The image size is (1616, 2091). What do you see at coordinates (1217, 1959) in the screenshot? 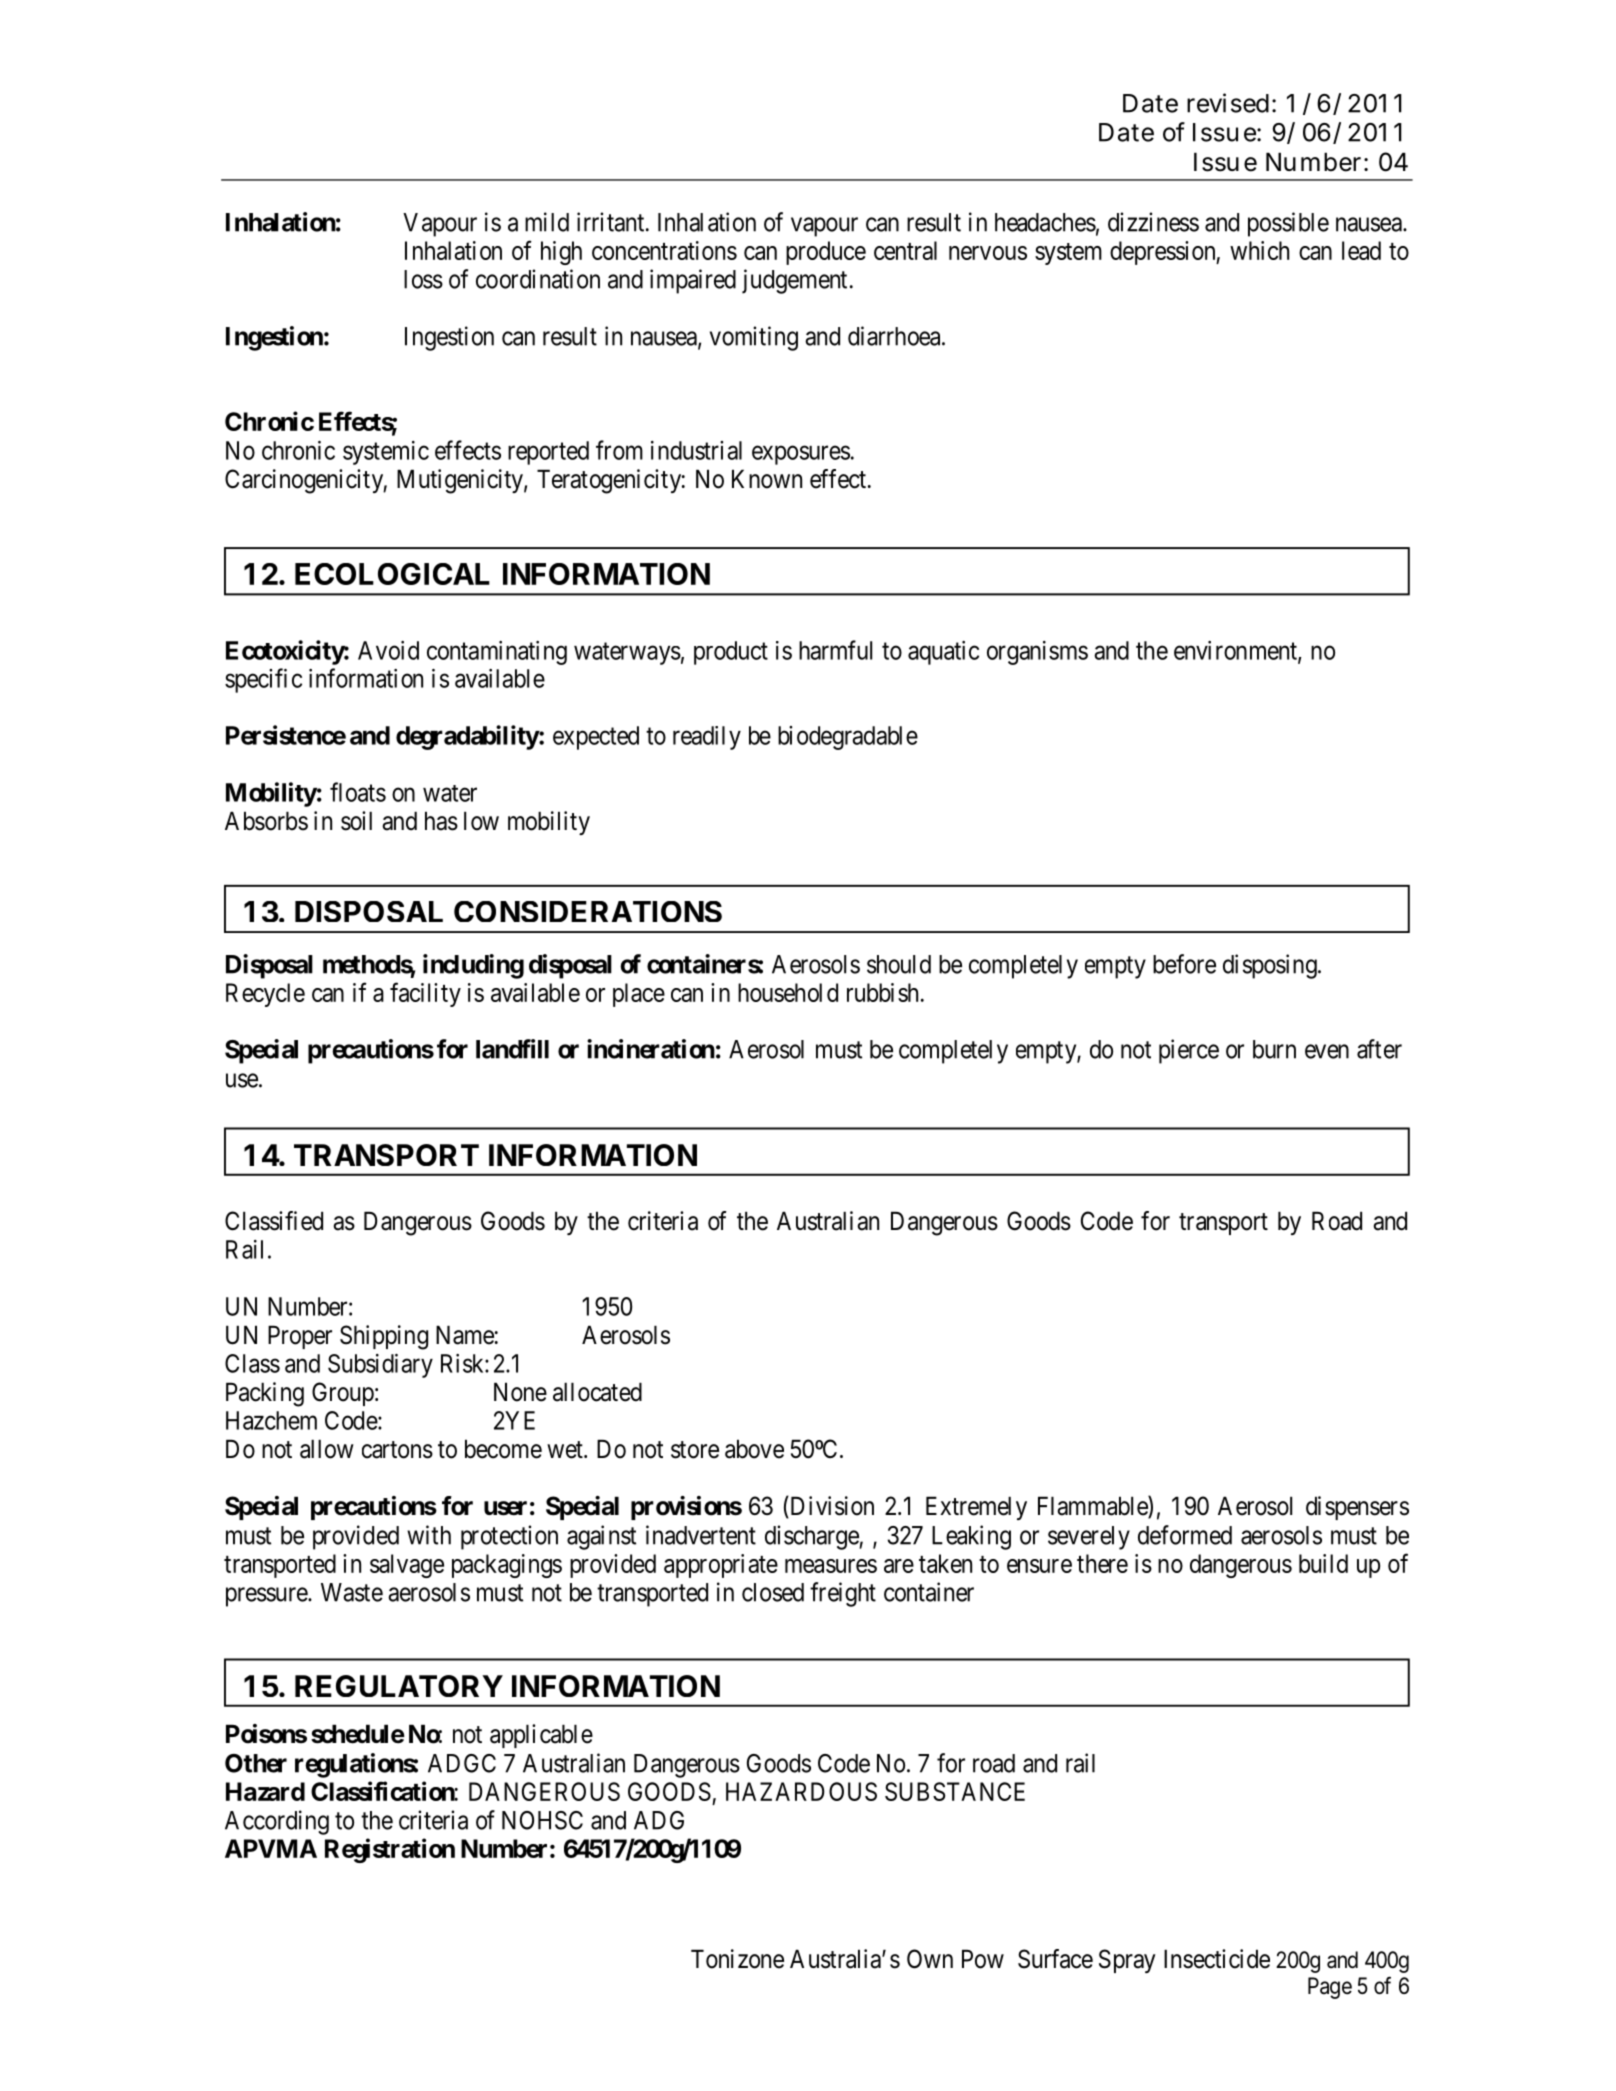
I see `Insecticide` at bounding box center [1217, 1959].
